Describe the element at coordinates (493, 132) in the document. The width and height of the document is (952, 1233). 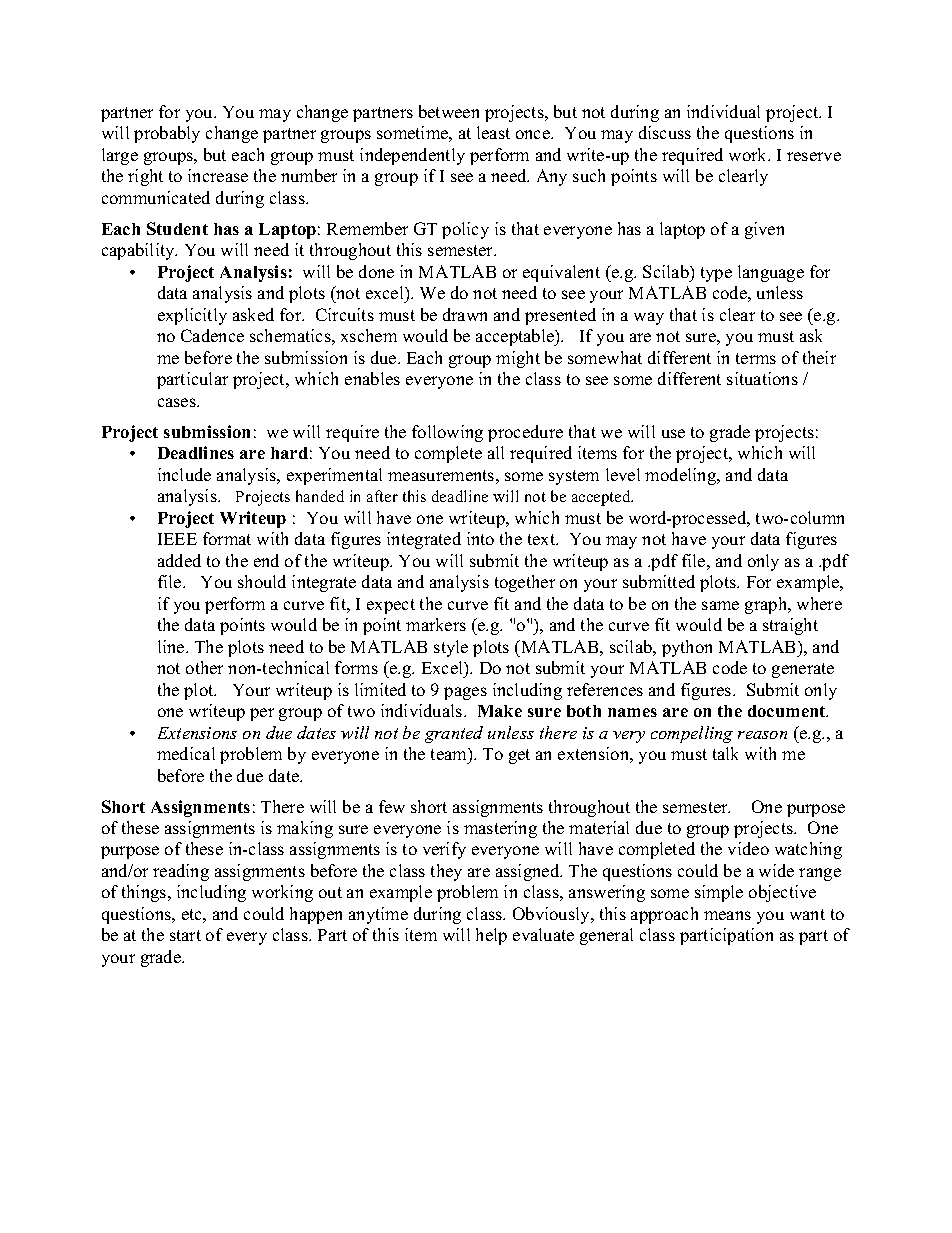
I see `least` at that location.
